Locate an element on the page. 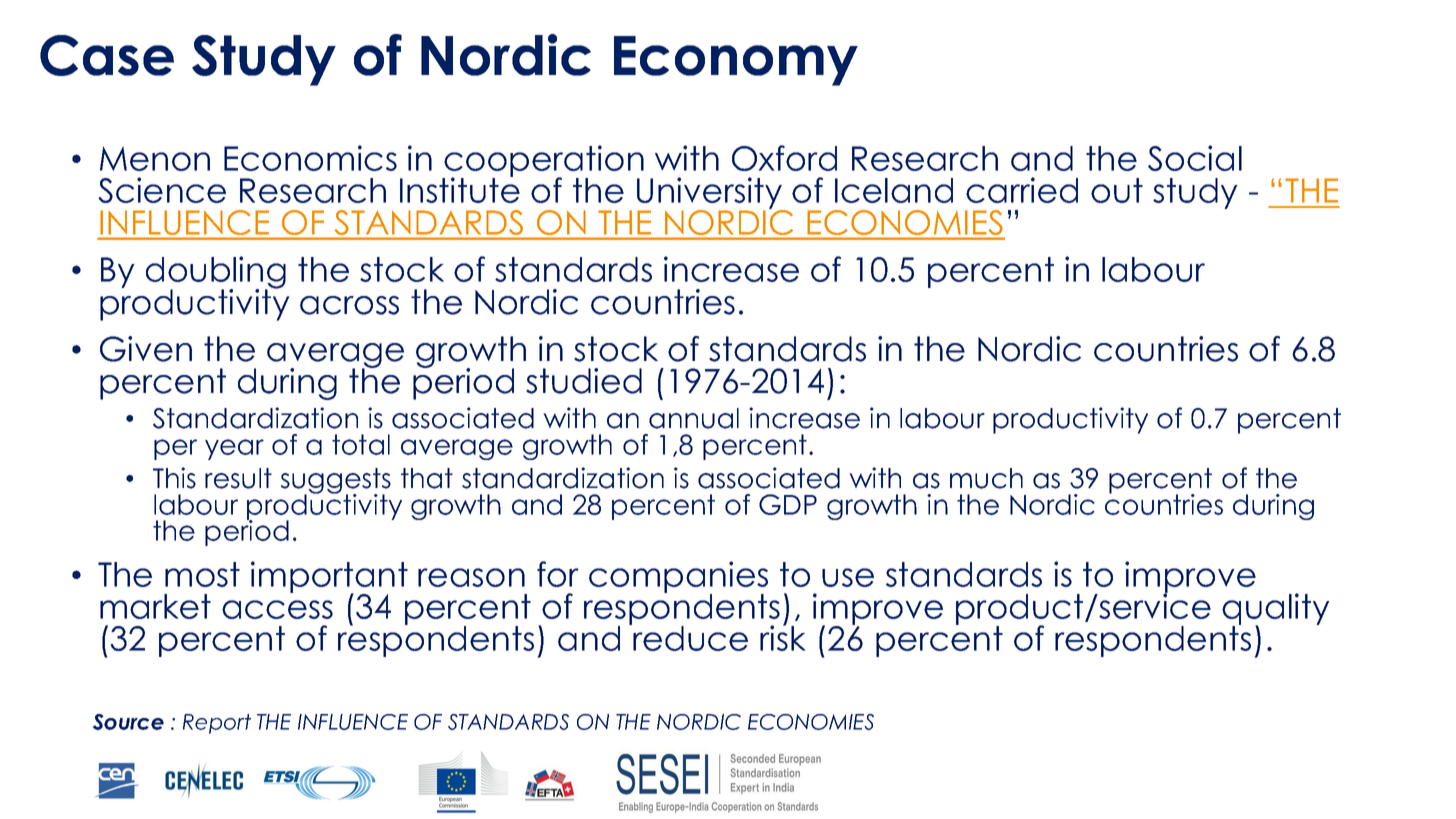  Social is located at coordinates (1195, 158).
